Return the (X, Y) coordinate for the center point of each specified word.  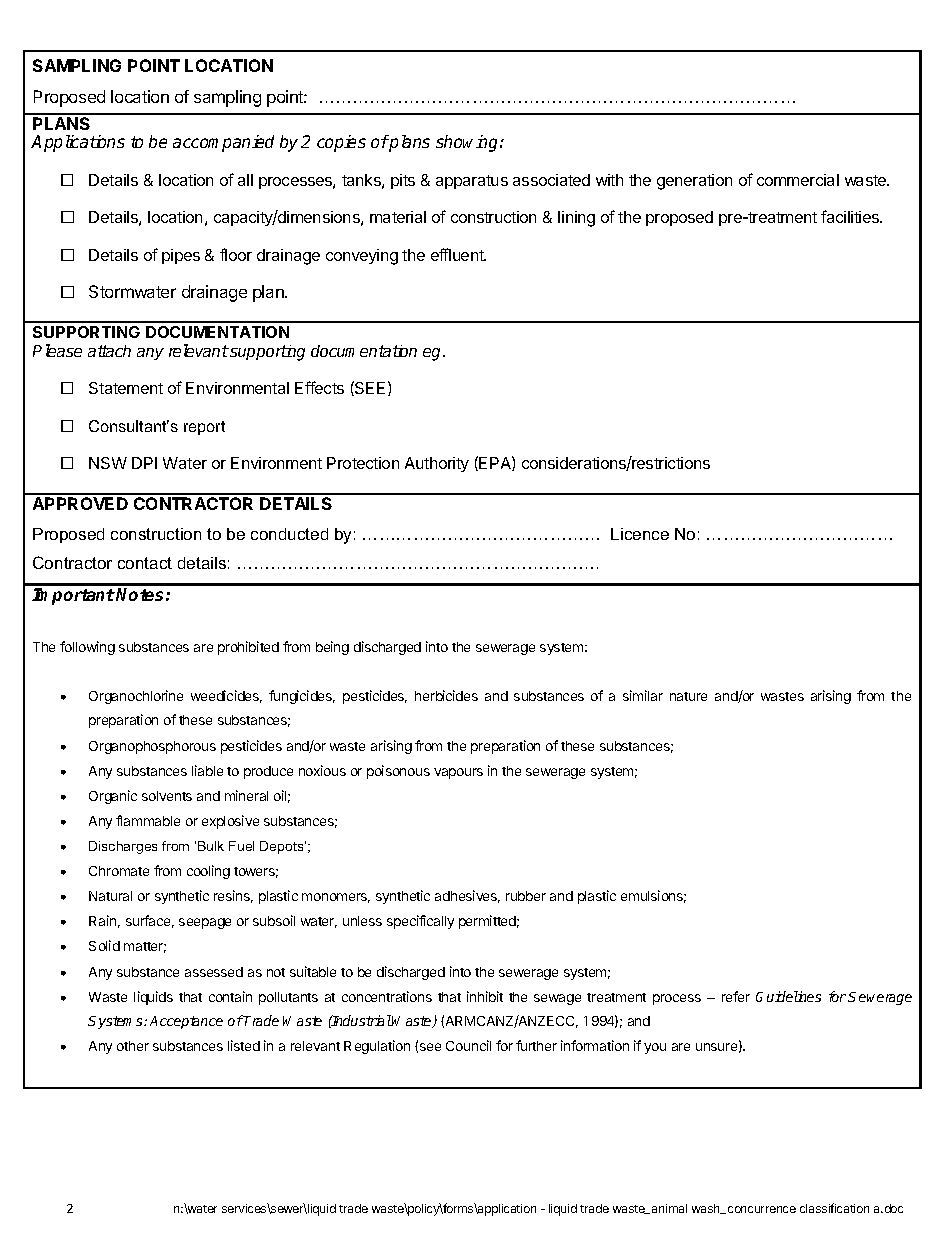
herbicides (446, 695)
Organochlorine (136, 697)
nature (688, 696)
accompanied (223, 143)
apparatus (472, 182)
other (133, 1046)
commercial (798, 180)
